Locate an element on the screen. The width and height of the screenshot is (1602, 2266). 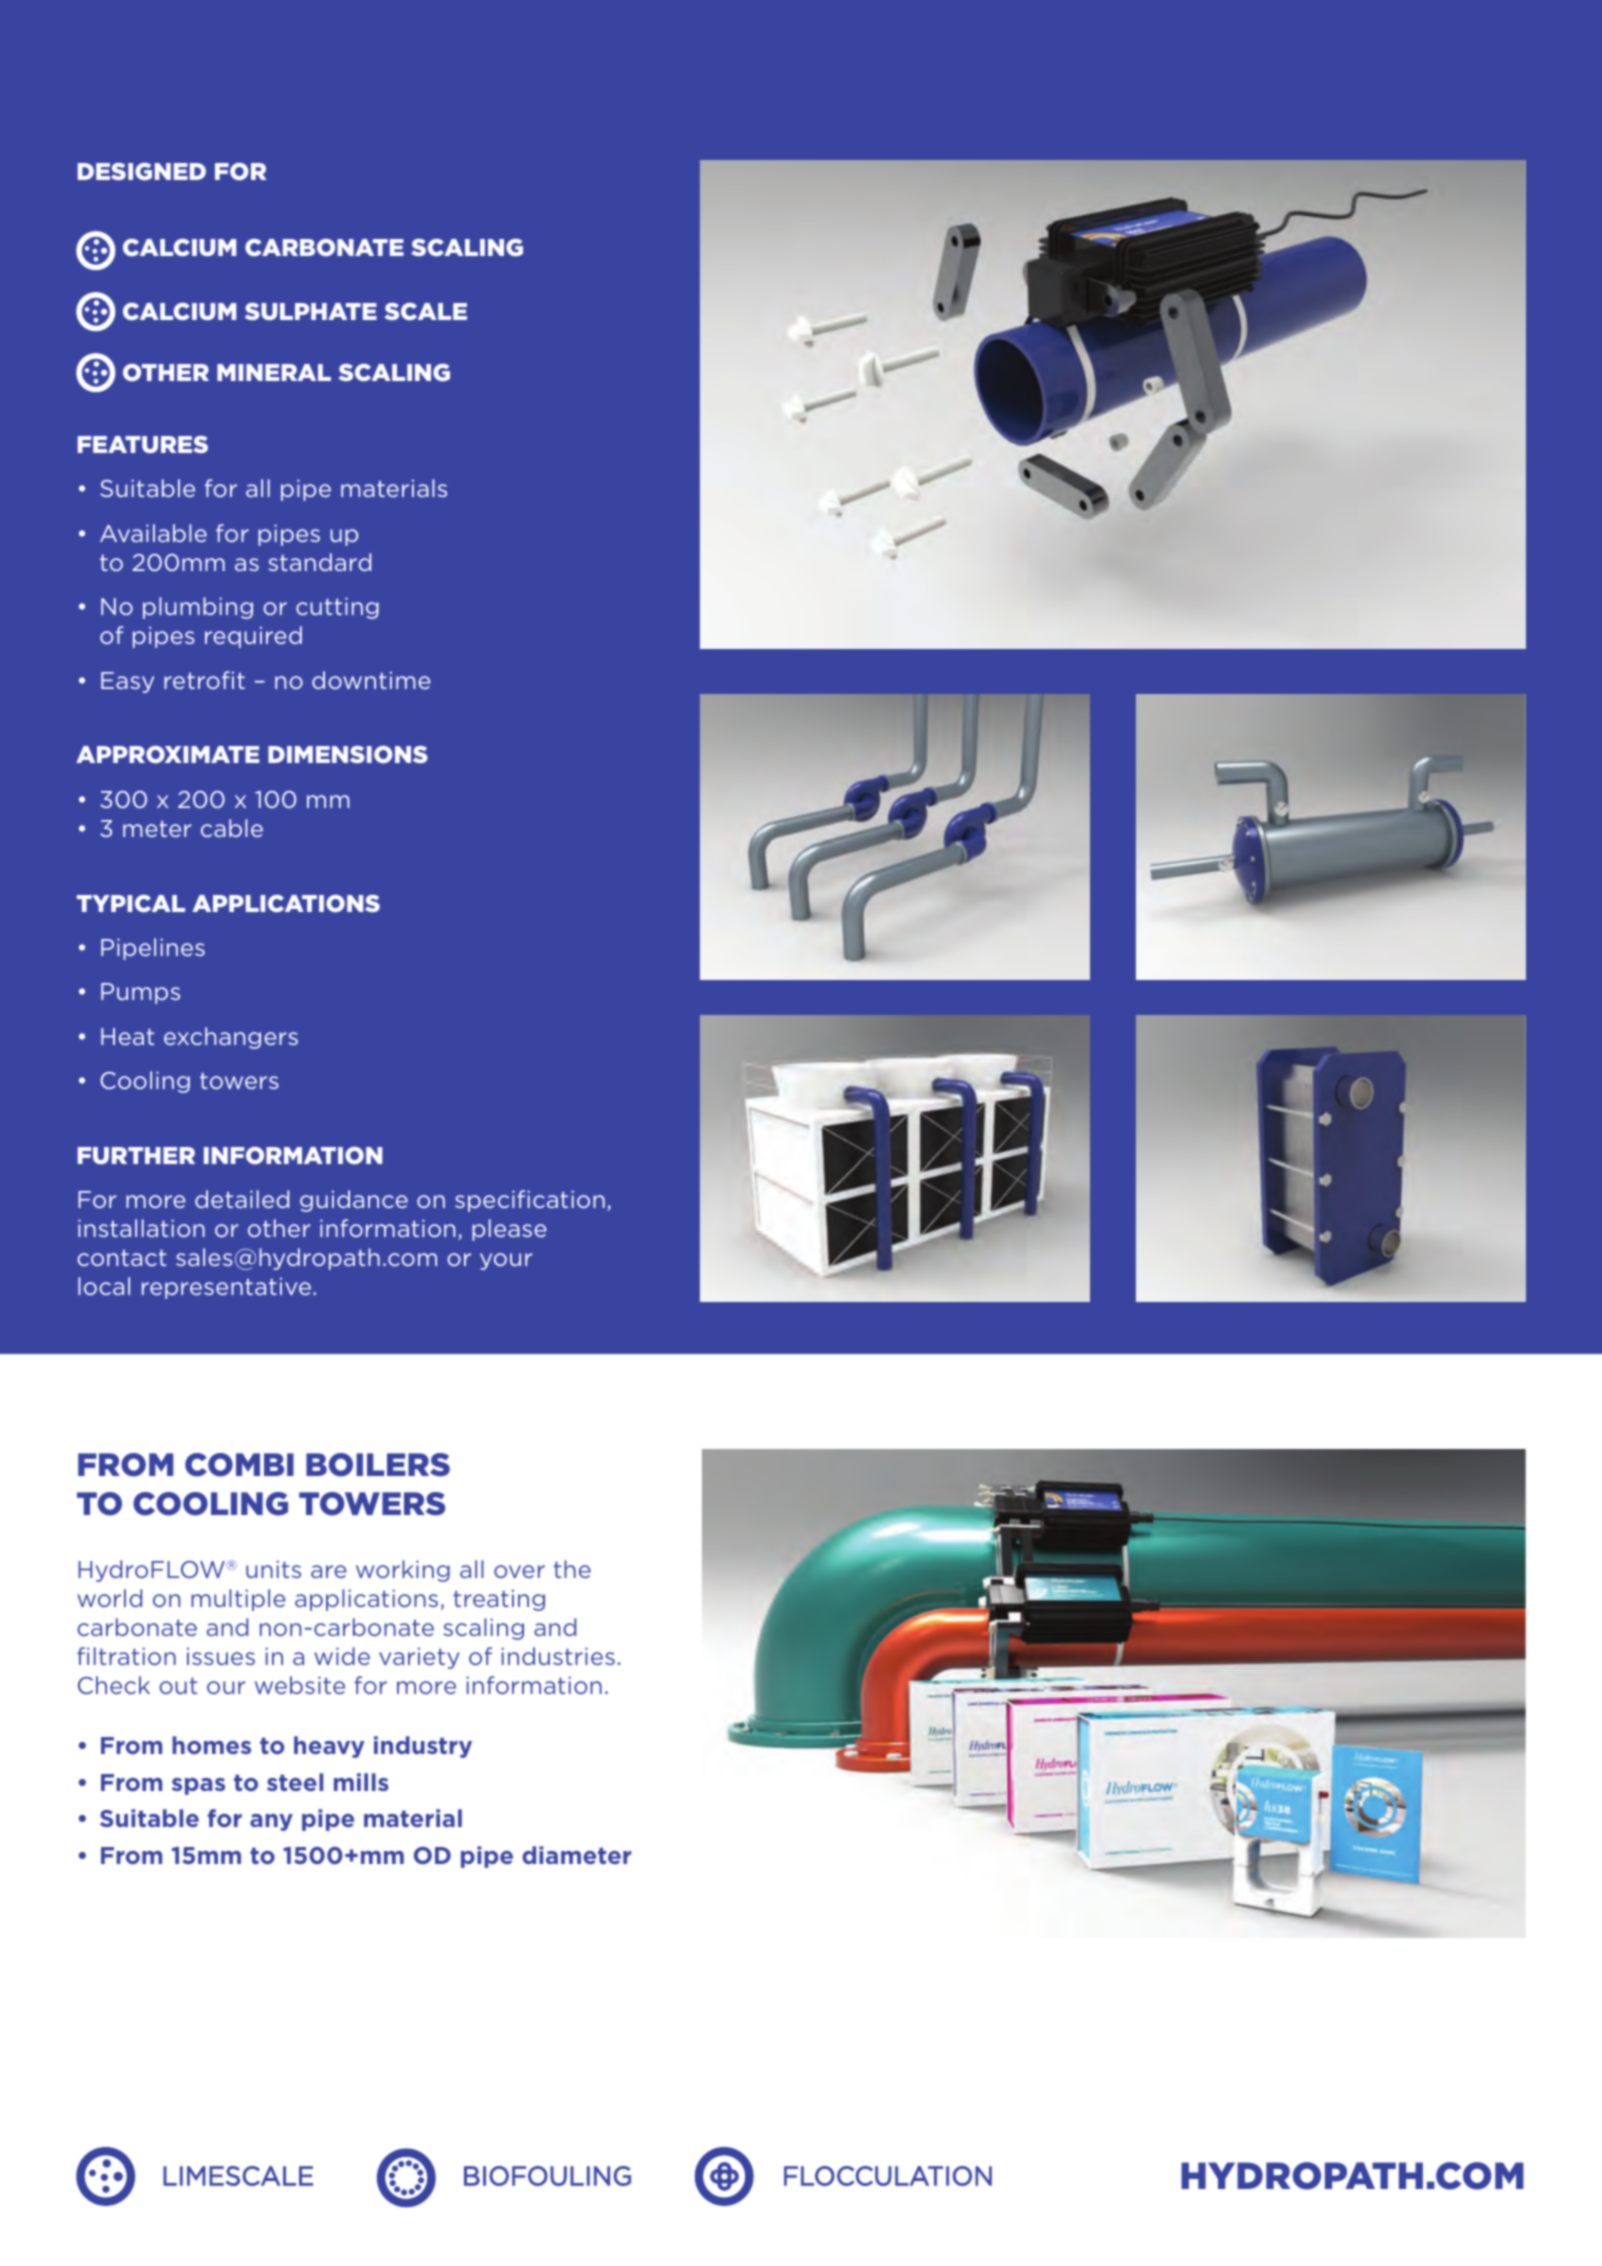
cutting is located at coordinates (337, 608).
